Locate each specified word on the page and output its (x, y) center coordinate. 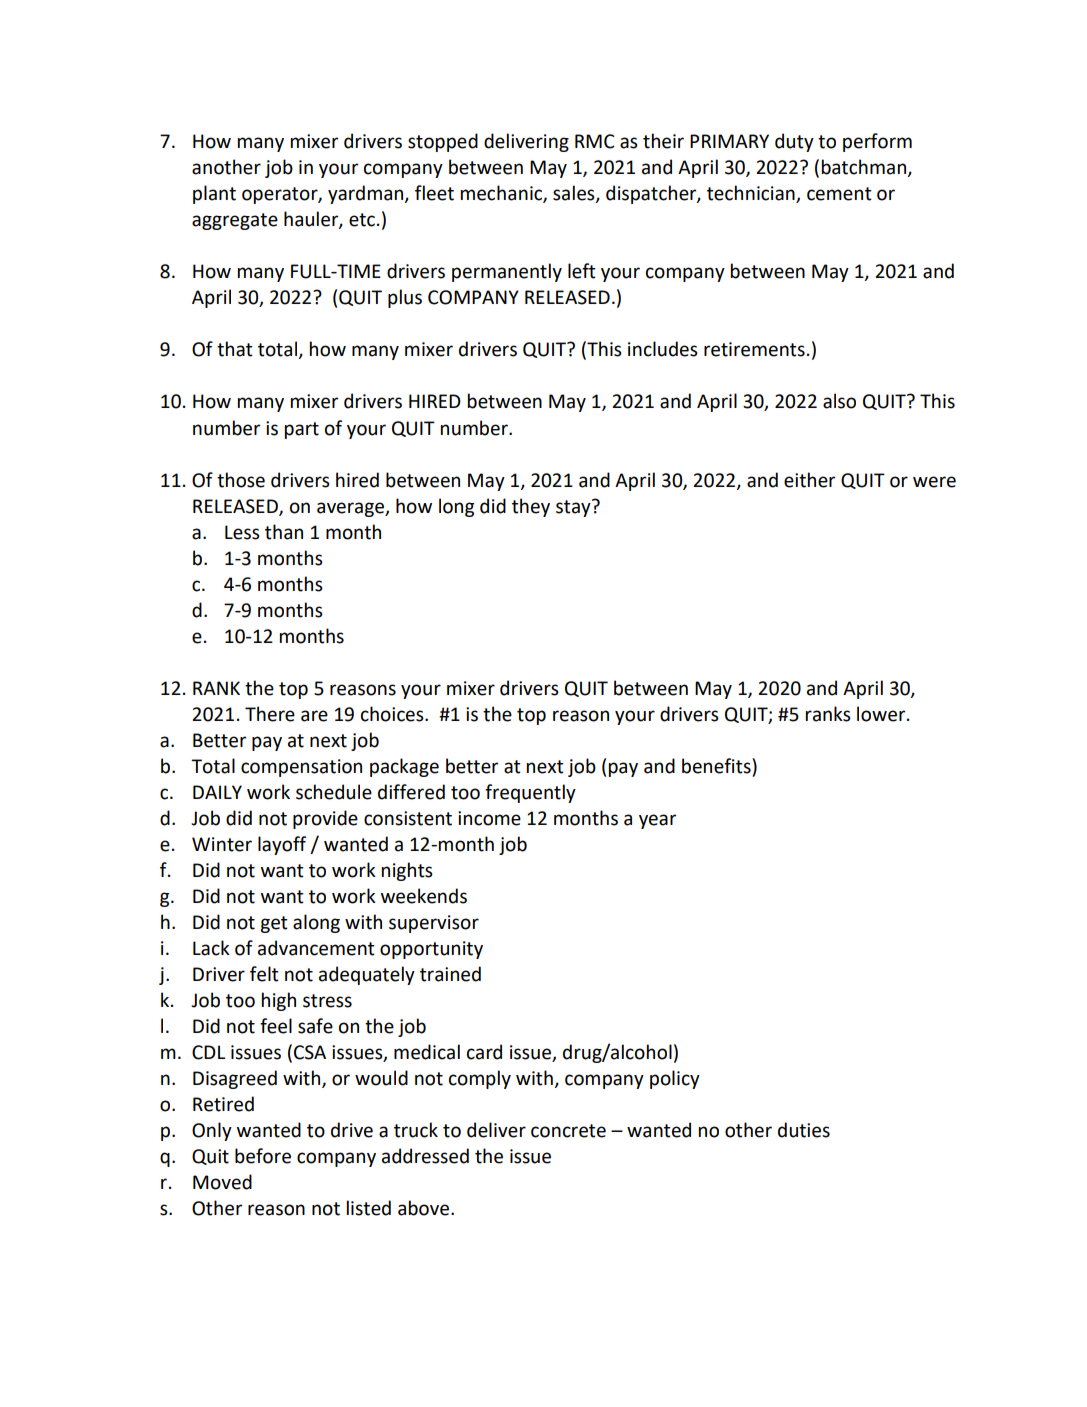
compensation (301, 768)
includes (663, 349)
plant (214, 194)
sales (575, 194)
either (809, 480)
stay (574, 508)
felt (264, 974)
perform (877, 142)
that (235, 349)
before (263, 1156)
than (284, 532)
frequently (530, 793)
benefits (717, 766)
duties (804, 1130)
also (839, 401)
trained (450, 974)
